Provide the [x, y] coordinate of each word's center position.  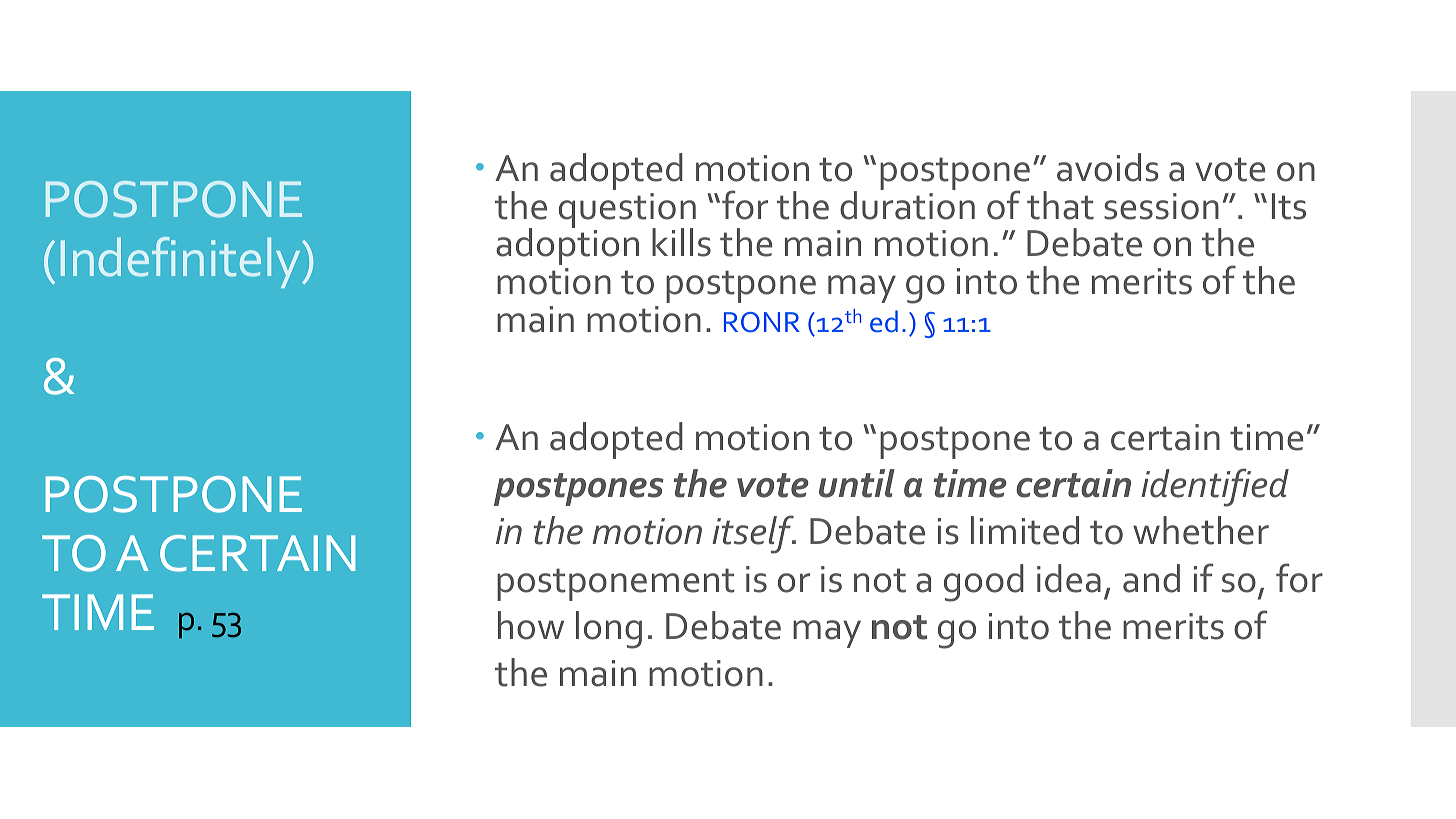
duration [907, 204]
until [857, 483]
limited [1025, 530]
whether [1201, 530]
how [531, 625]
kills [681, 242]
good [984, 583]
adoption [567, 246]
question [627, 211]
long [609, 630]
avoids [1108, 167]
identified [1215, 487]
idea [1069, 578]
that [1060, 205]
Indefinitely [182, 262]
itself [754, 534]
